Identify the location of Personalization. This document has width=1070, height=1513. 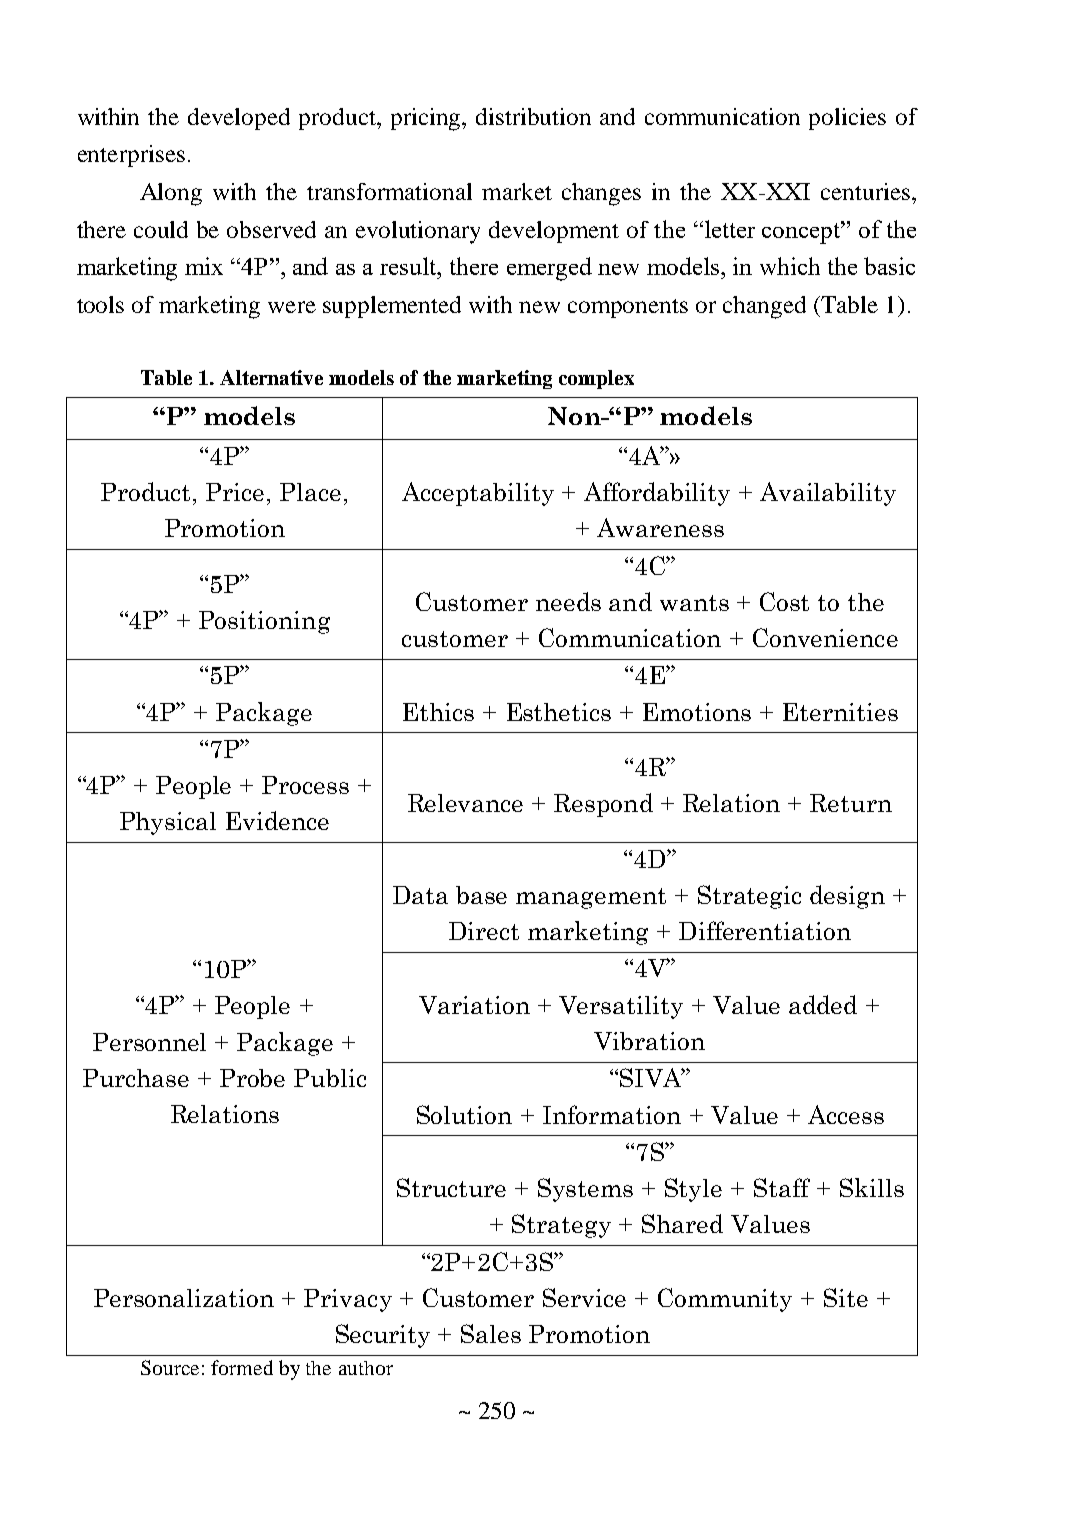
(184, 1298).
